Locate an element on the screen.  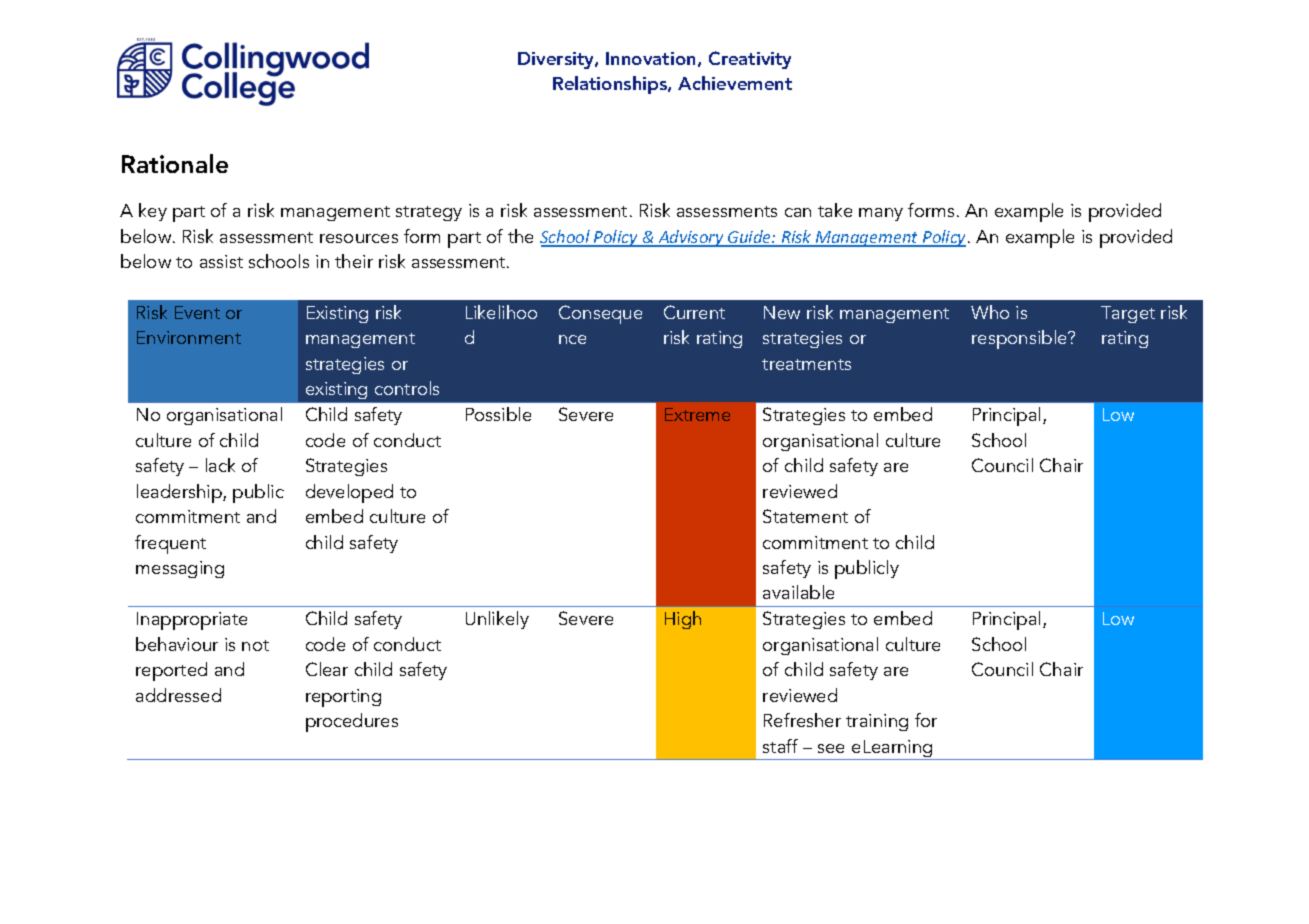
staff is located at coordinates (780, 746).
